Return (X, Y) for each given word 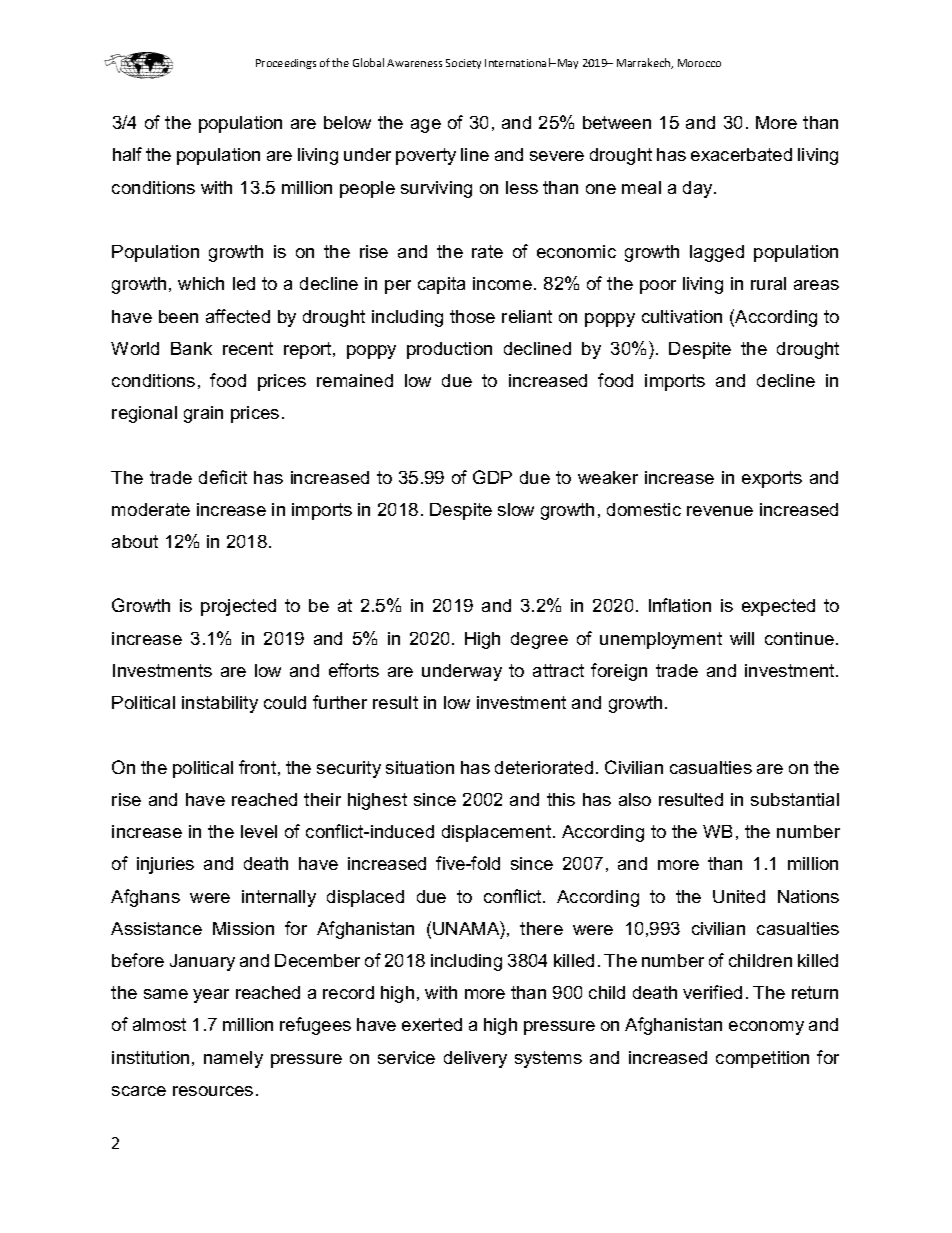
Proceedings (286, 64)
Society (463, 64)
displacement (498, 833)
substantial (795, 799)
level (259, 831)
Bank (191, 348)
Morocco (699, 63)
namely (233, 1059)
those (472, 316)
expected (778, 607)
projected (238, 607)
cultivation (682, 316)
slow (516, 509)
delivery (475, 1059)
